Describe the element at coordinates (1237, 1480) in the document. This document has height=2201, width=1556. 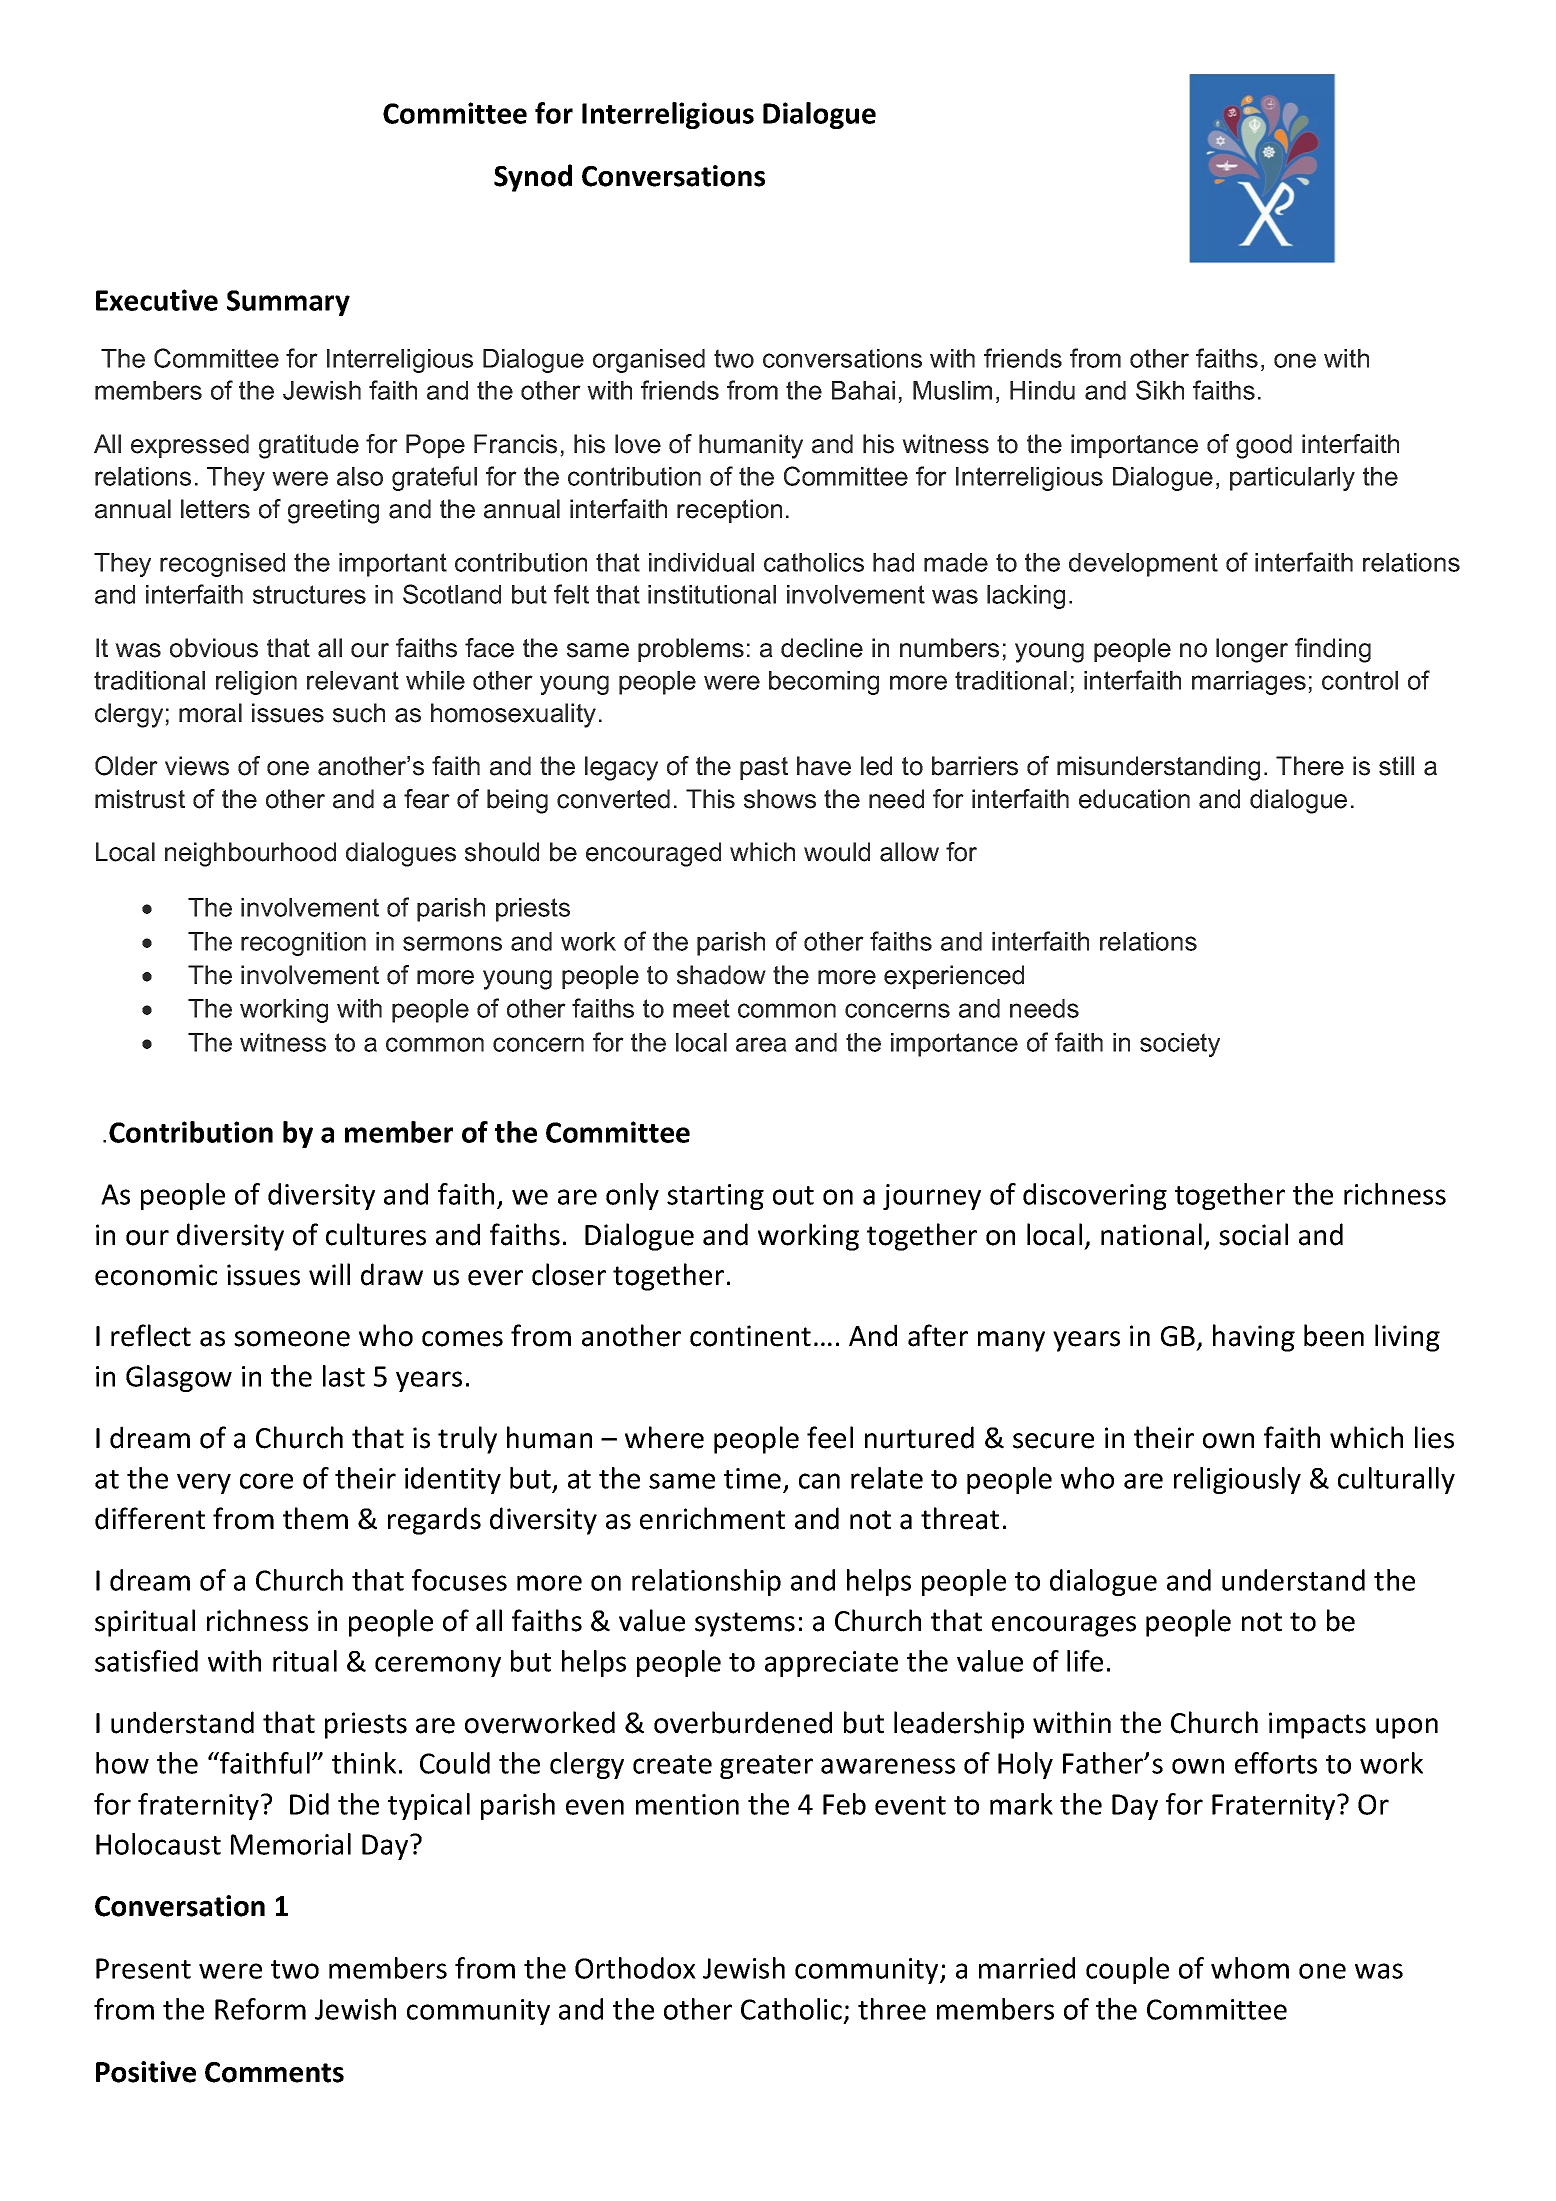
I see `religiously` at that location.
